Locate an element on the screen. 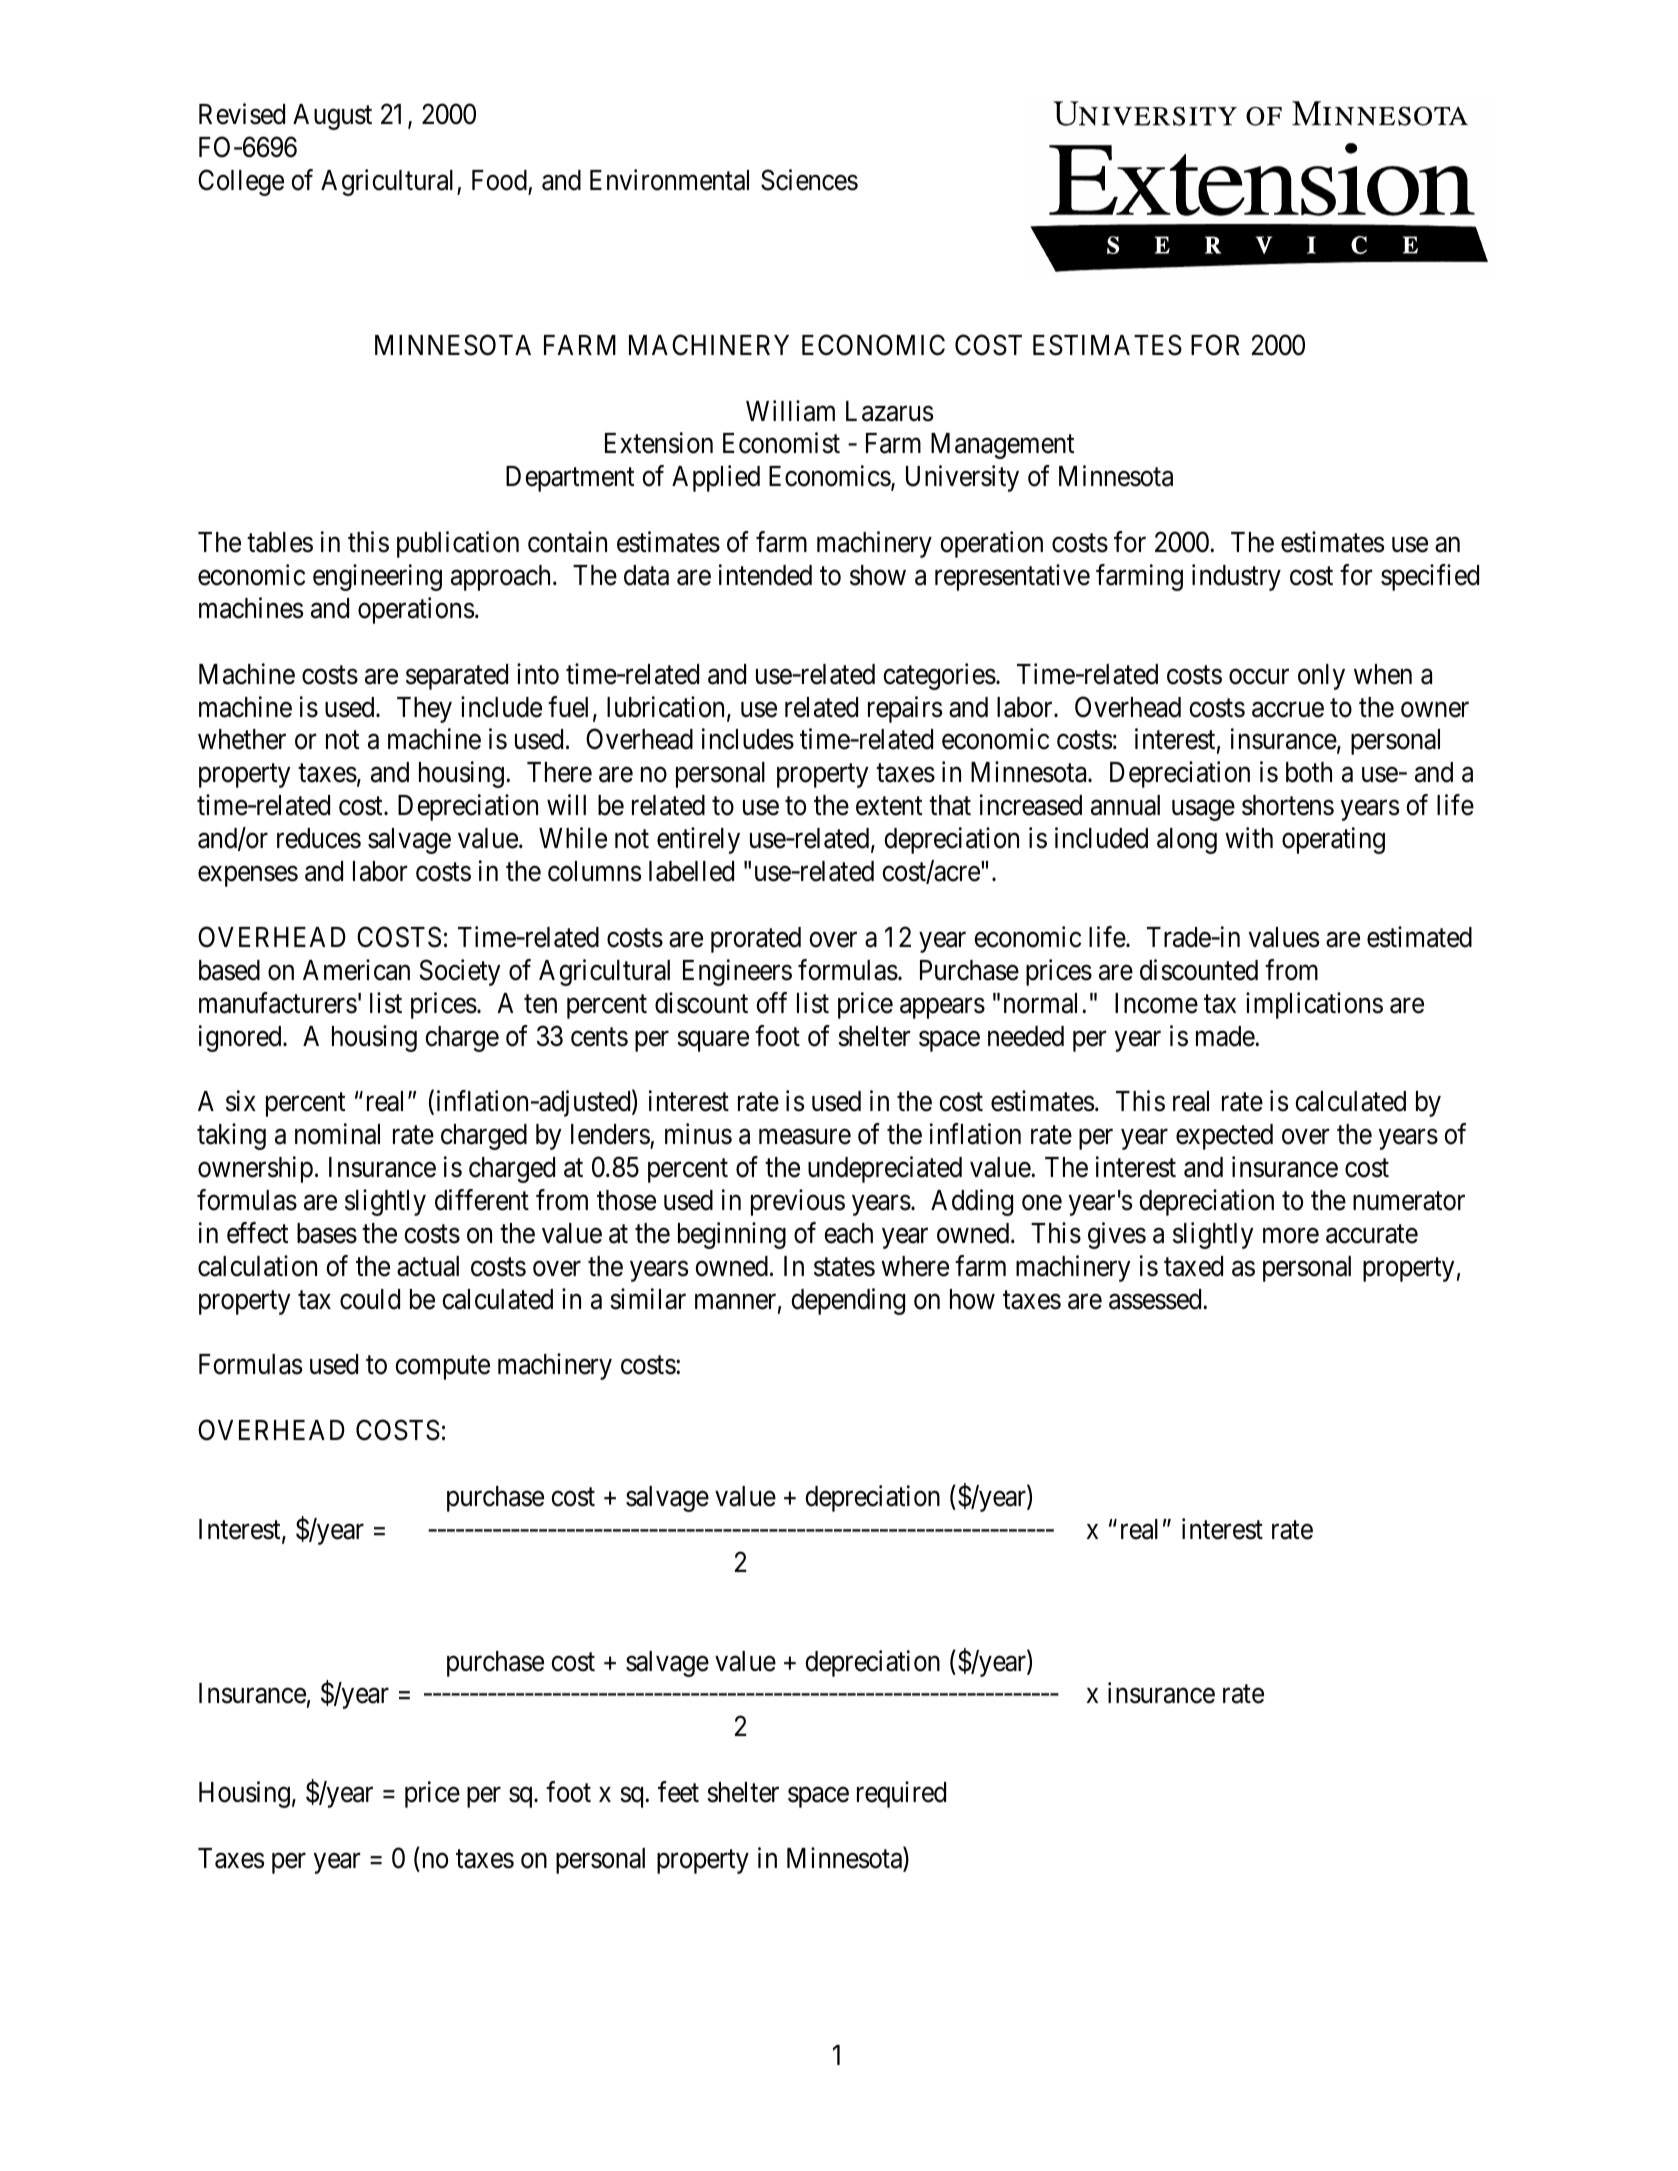  assessed is located at coordinates (1156, 1299).
